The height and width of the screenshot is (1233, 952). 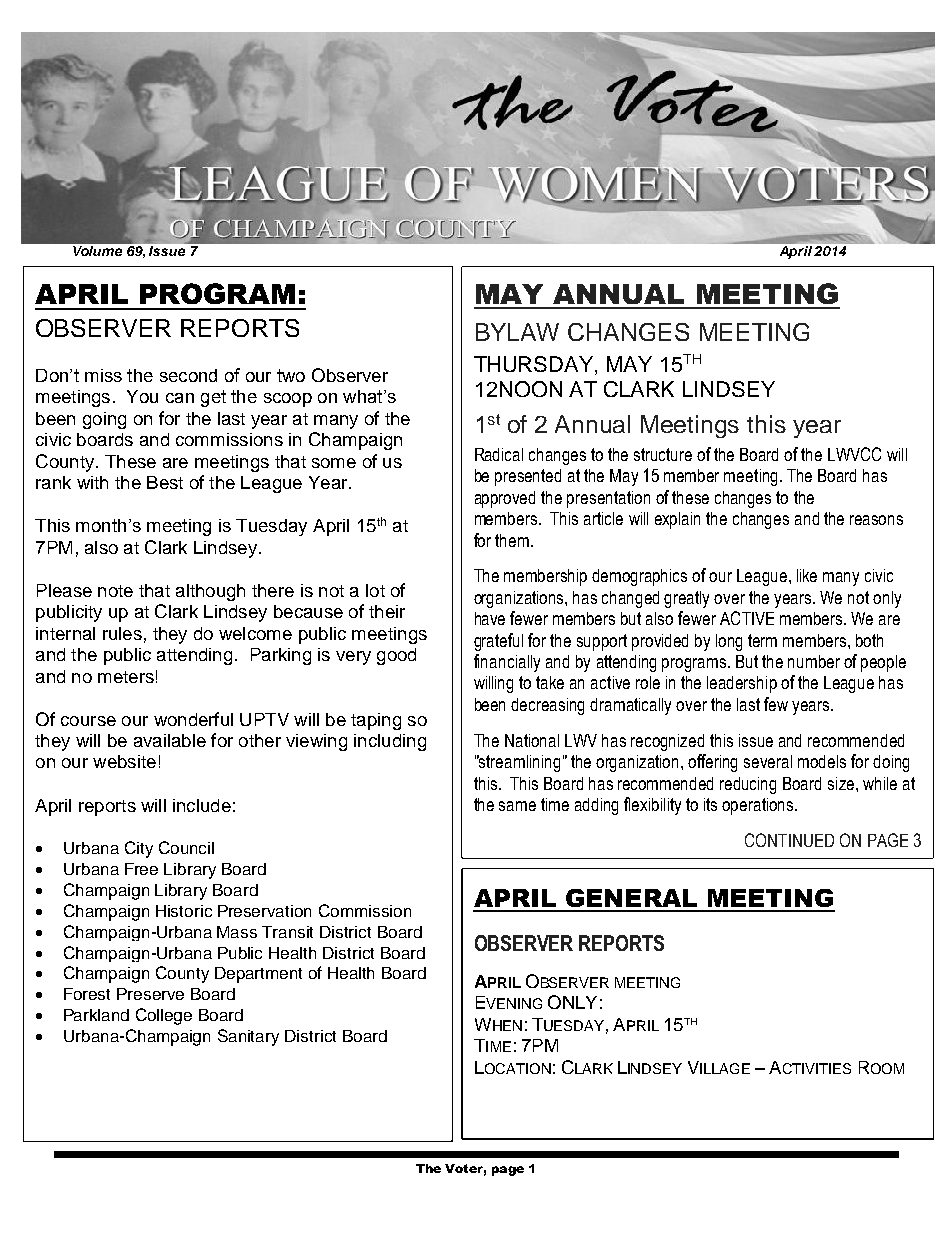 What do you see at coordinates (490, 618) in the screenshot?
I see `have` at bounding box center [490, 618].
